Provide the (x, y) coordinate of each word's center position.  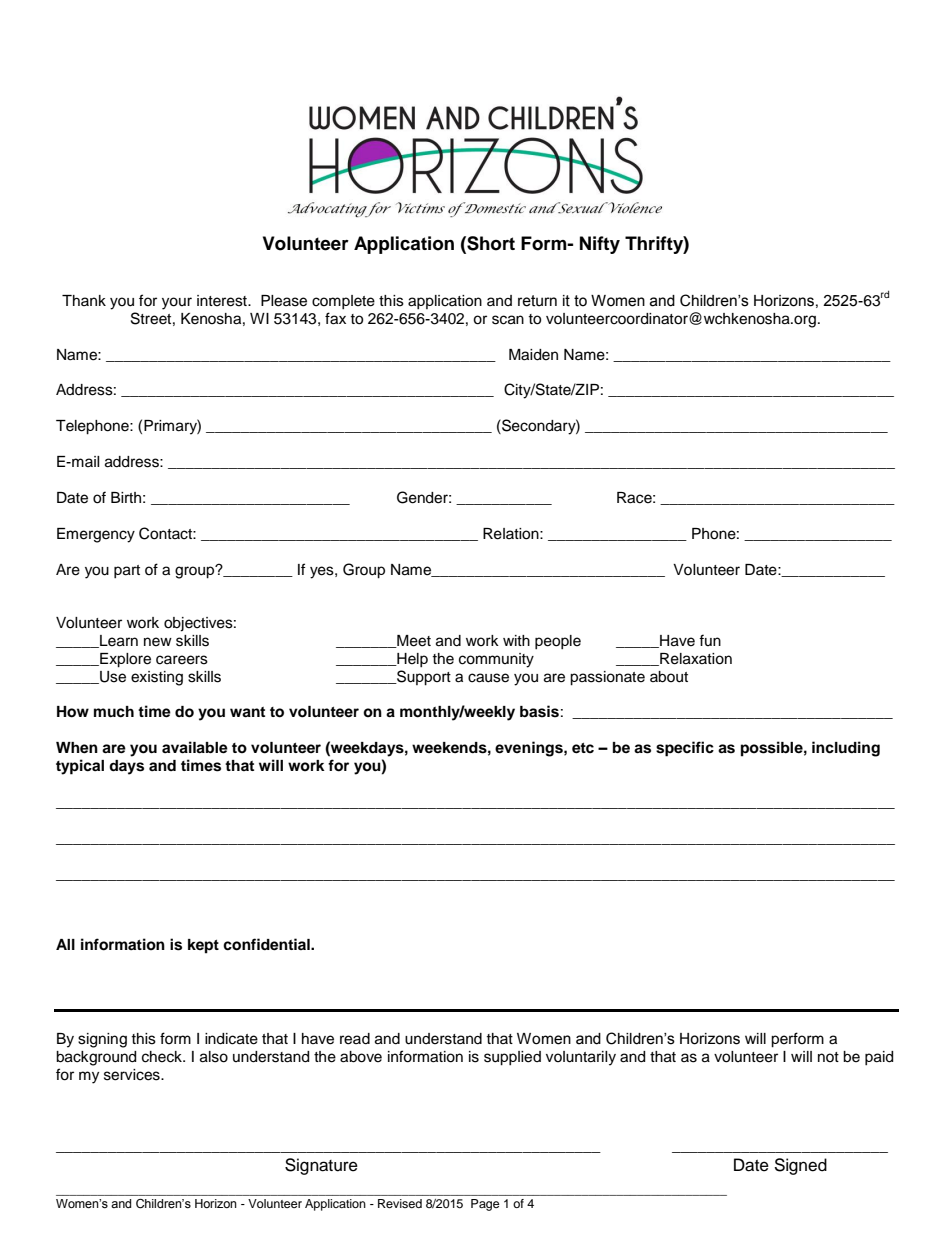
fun (710, 640)
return (537, 301)
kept (203, 946)
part (127, 571)
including (846, 749)
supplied (512, 1058)
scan (508, 320)
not (828, 1057)
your (177, 303)
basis (539, 711)
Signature (321, 1166)
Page (485, 1205)
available (195, 747)
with (516, 640)
